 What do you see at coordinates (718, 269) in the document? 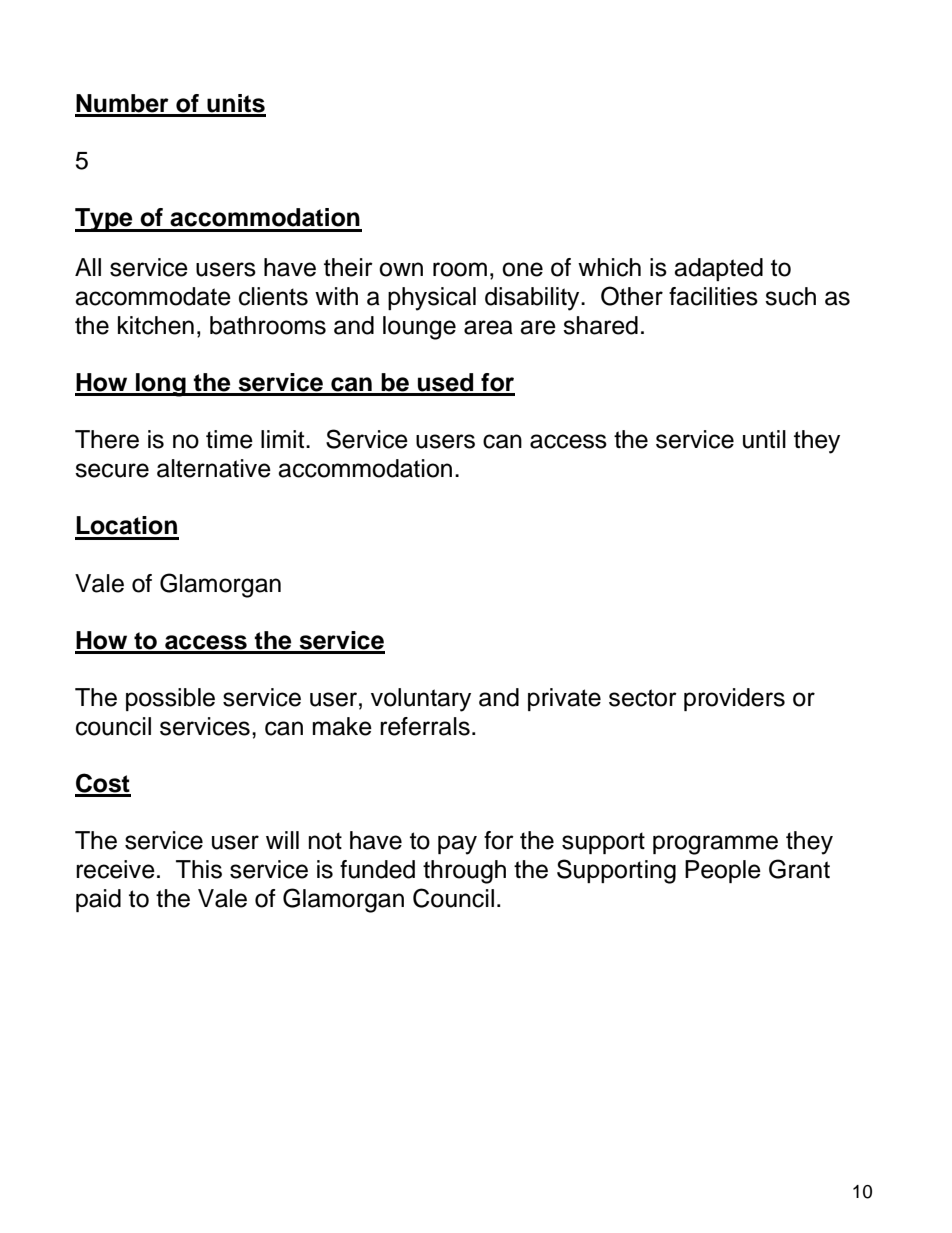
I see `adapted` at bounding box center [718, 269].
